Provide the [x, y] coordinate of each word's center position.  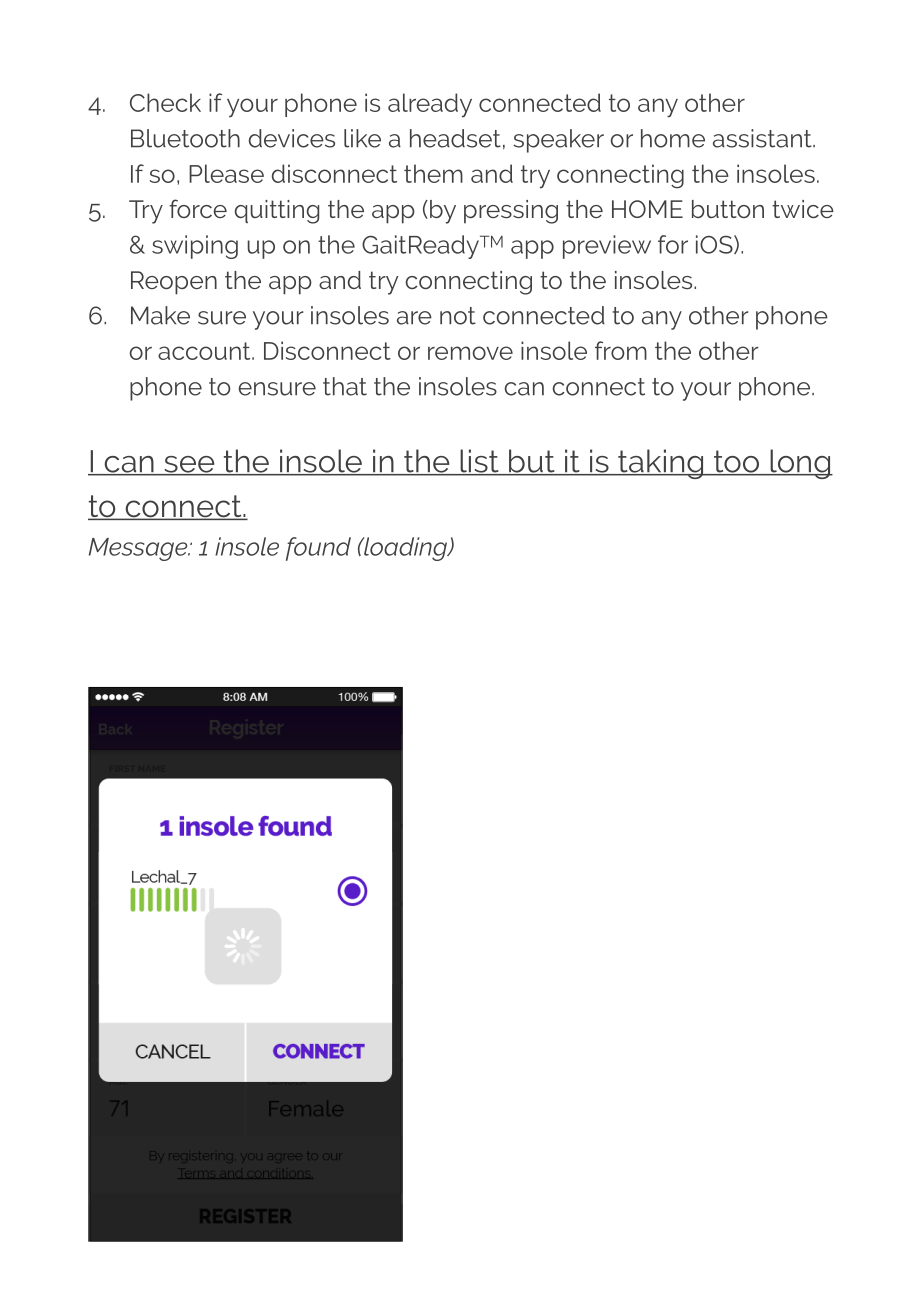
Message [139, 549]
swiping [195, 247]
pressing [511, 212]
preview [607, 247]
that [345, 386]
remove [470, 353]
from [621, 350]
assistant [763, 138]
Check [165, 102]
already [430, 105]
